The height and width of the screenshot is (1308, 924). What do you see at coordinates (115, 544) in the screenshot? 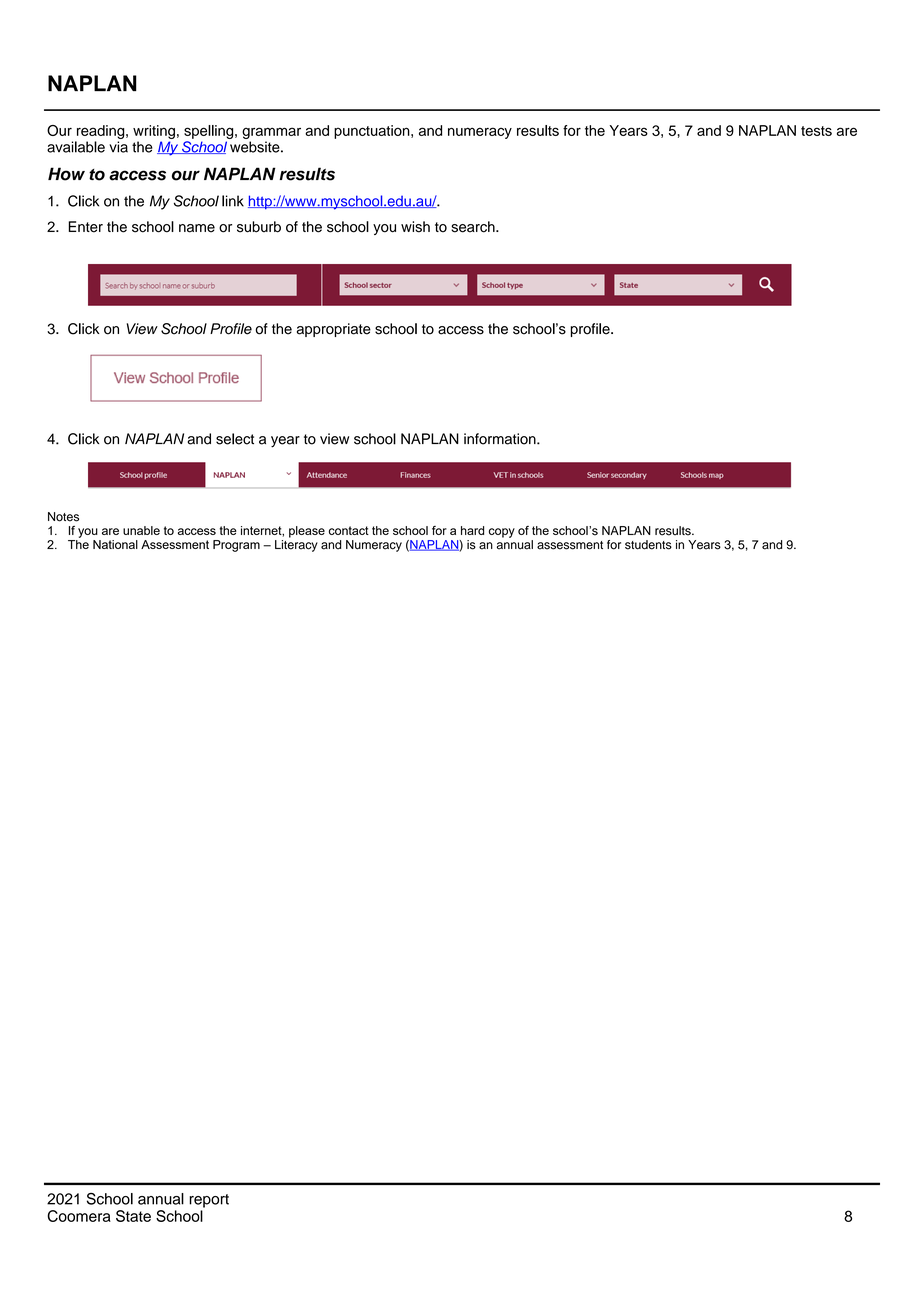
I see `National` at bounding box center [115, 544].
